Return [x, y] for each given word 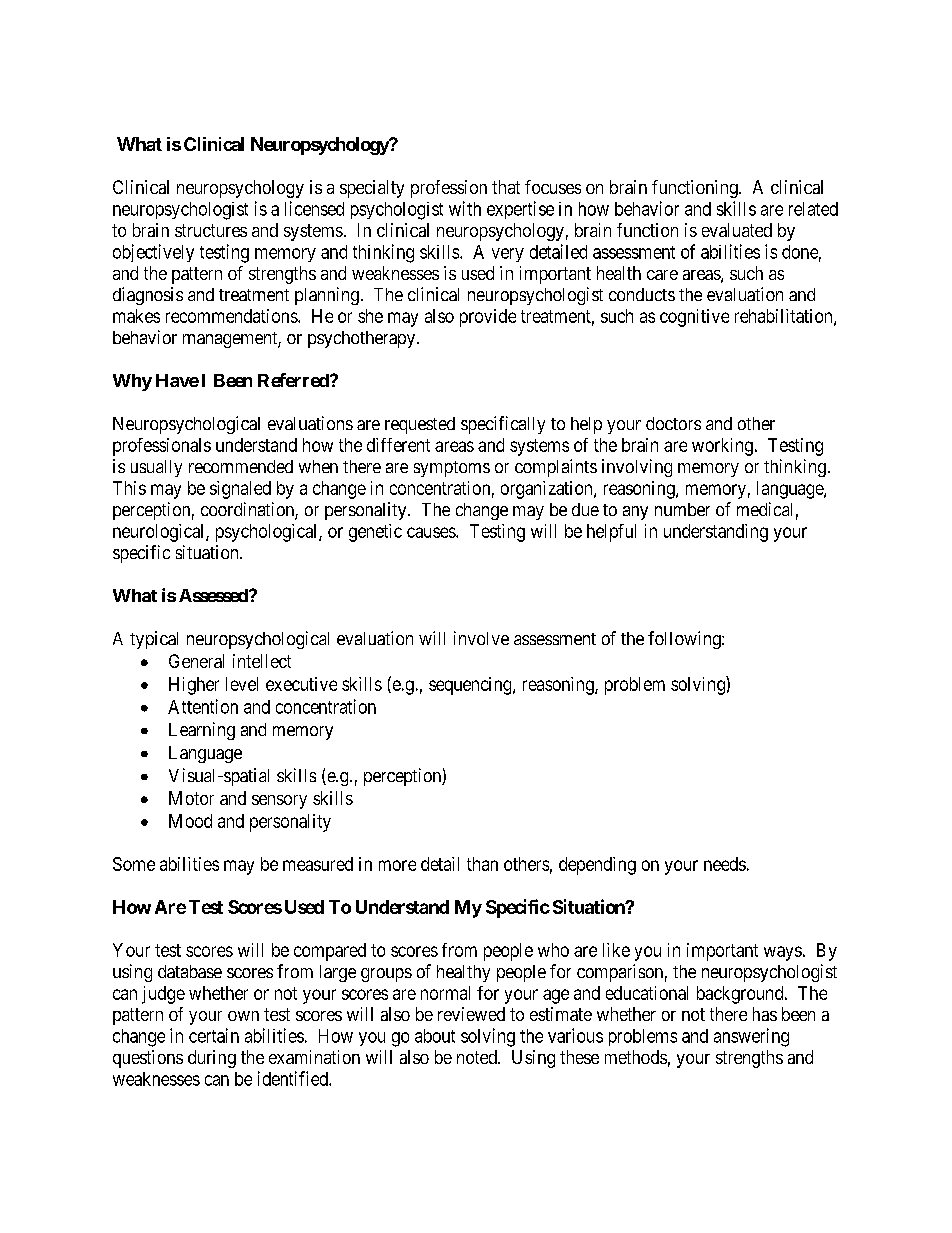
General [196, 661]
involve [481, 638]
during [212, 1059]
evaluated [737, 230]
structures [211, 230]
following [685, 640]
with [465, 208]
